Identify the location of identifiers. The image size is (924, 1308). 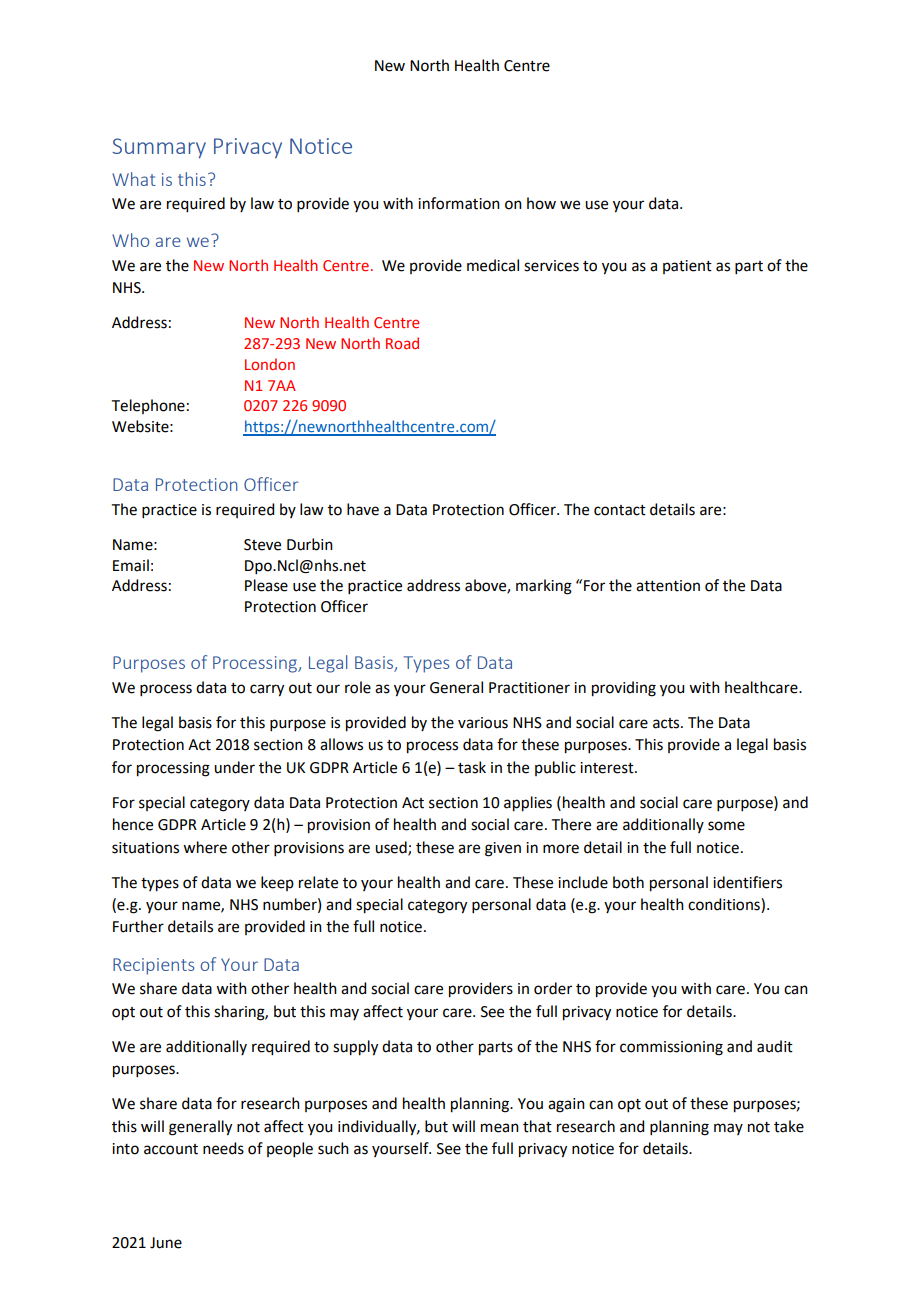
(747, 882).
